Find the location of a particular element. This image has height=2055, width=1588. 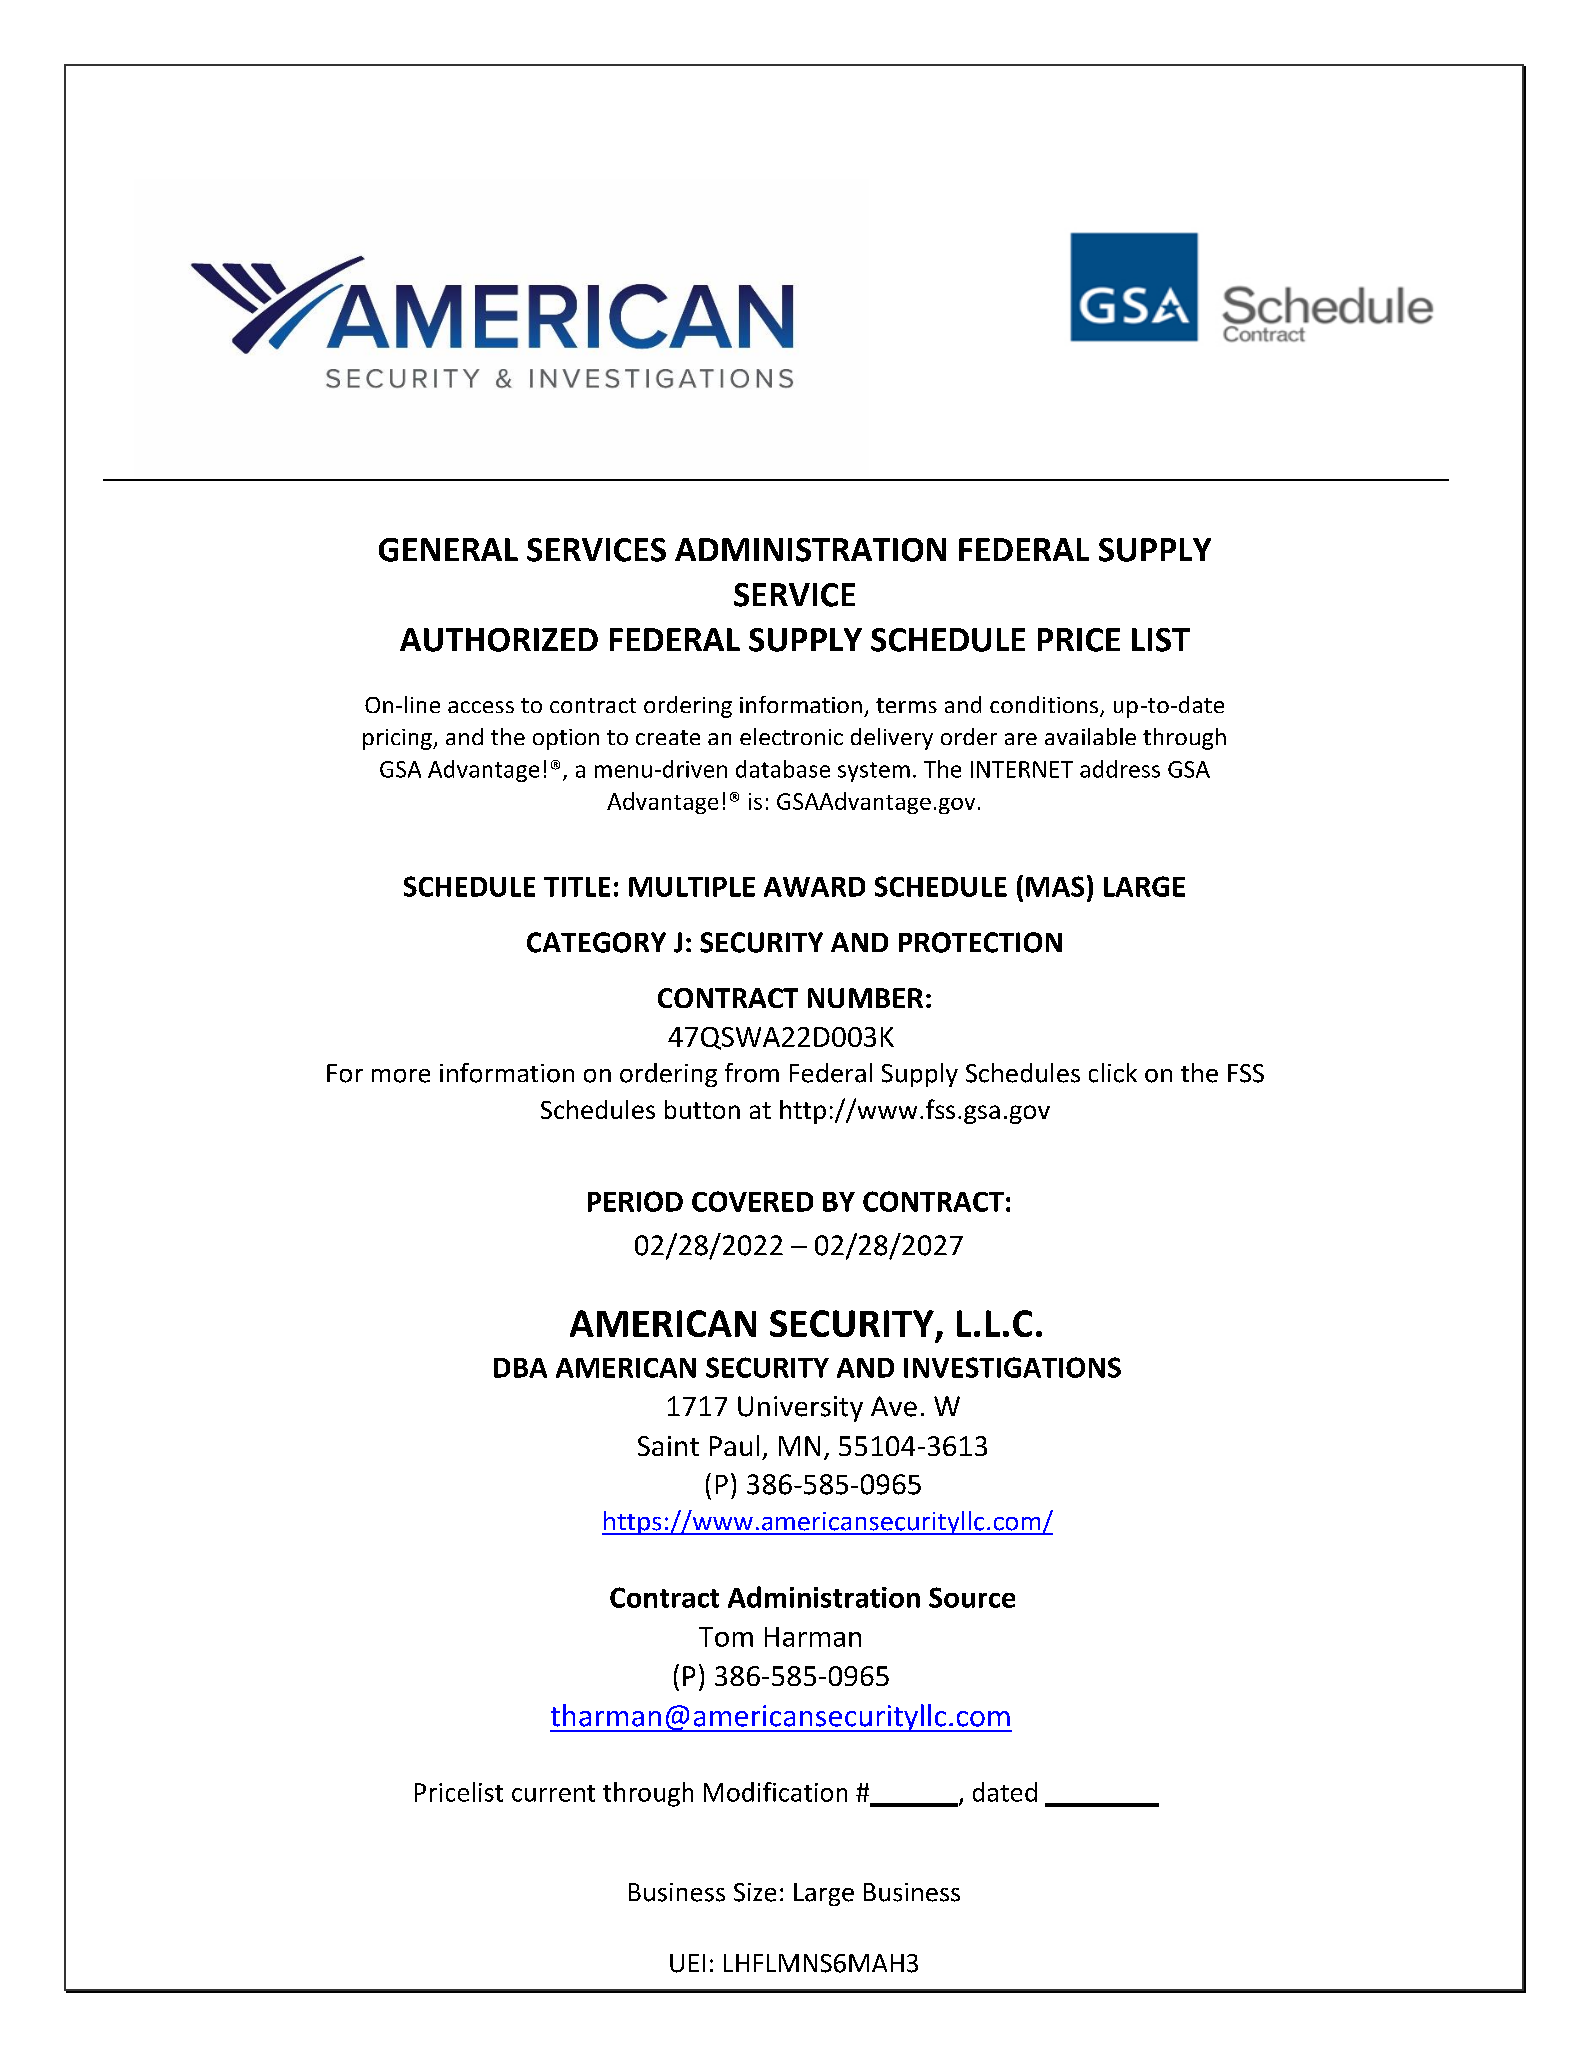

Source is located at coordinates (972, 1597).
